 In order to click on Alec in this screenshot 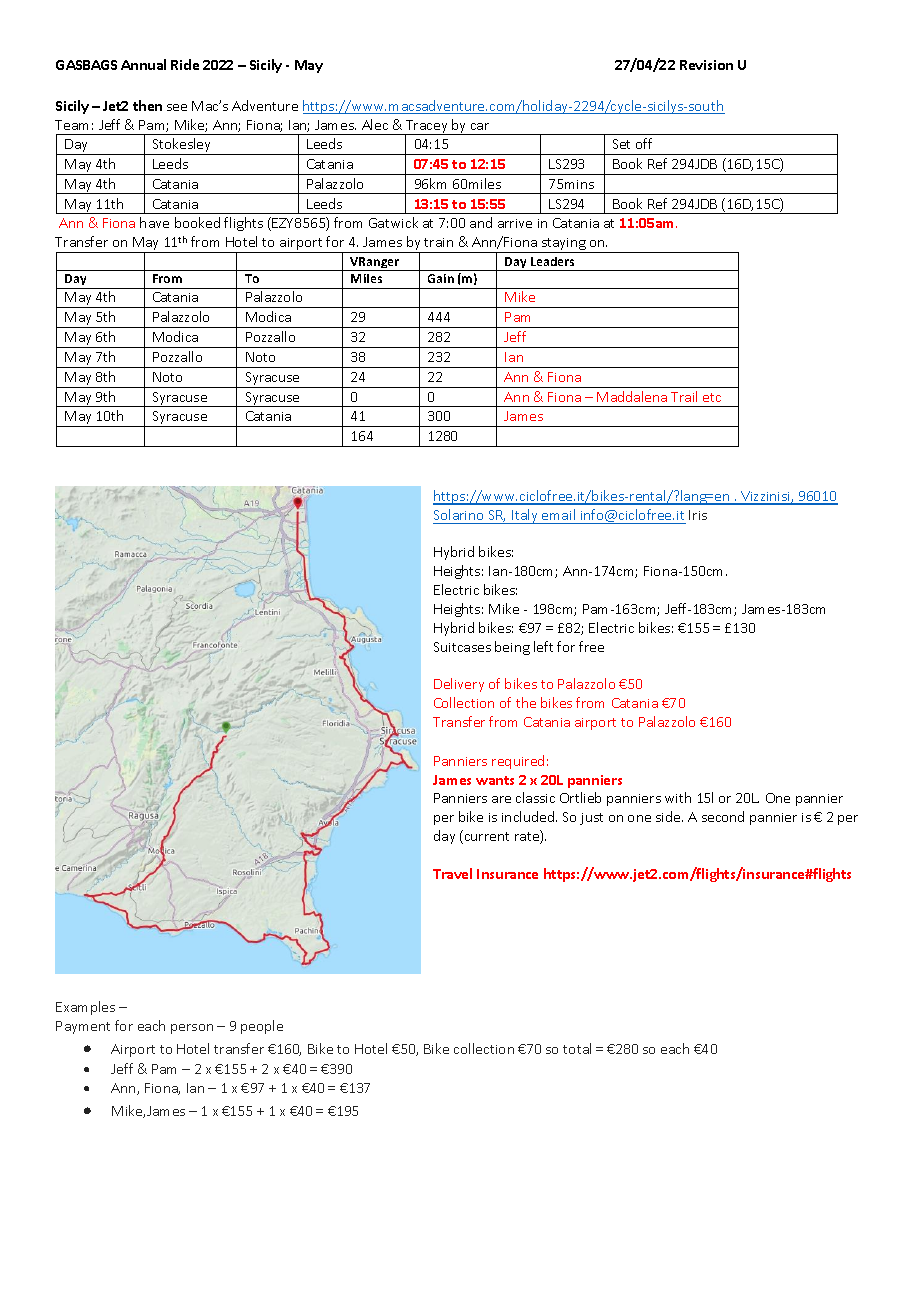, I will do `click(375, 124)`.
